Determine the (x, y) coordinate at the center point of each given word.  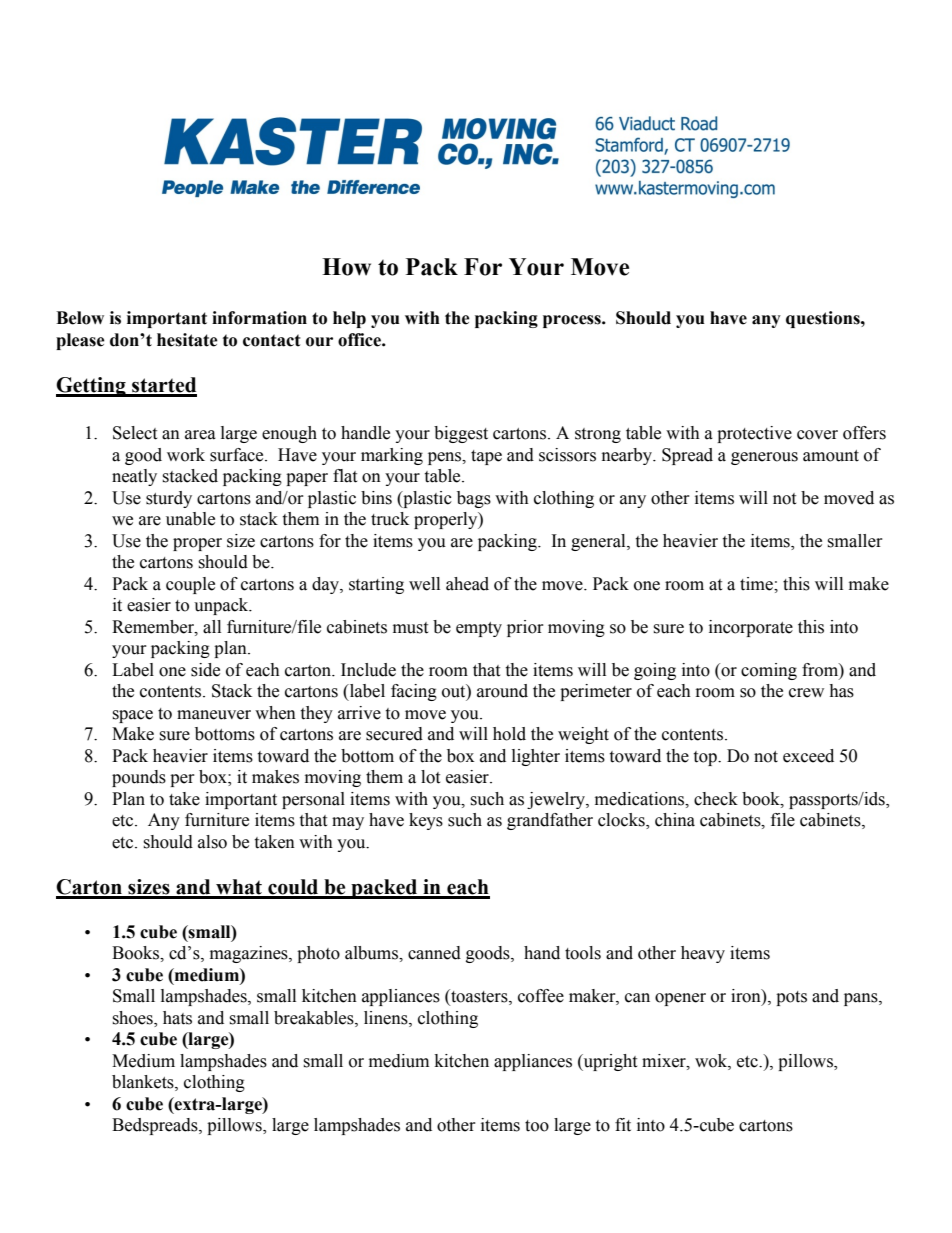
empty (479, 629)
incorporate (751, 628)
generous (764, 458)
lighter (536, 757)
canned (434, 953)
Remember (154, 627)
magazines (250, 954)
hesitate (187, 340)
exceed (808, 756)
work (186, 455)
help (349, 319)
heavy (703, 954)
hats (177, 1018)
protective (754, 434)
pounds (139, 778)
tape (486, 457)
